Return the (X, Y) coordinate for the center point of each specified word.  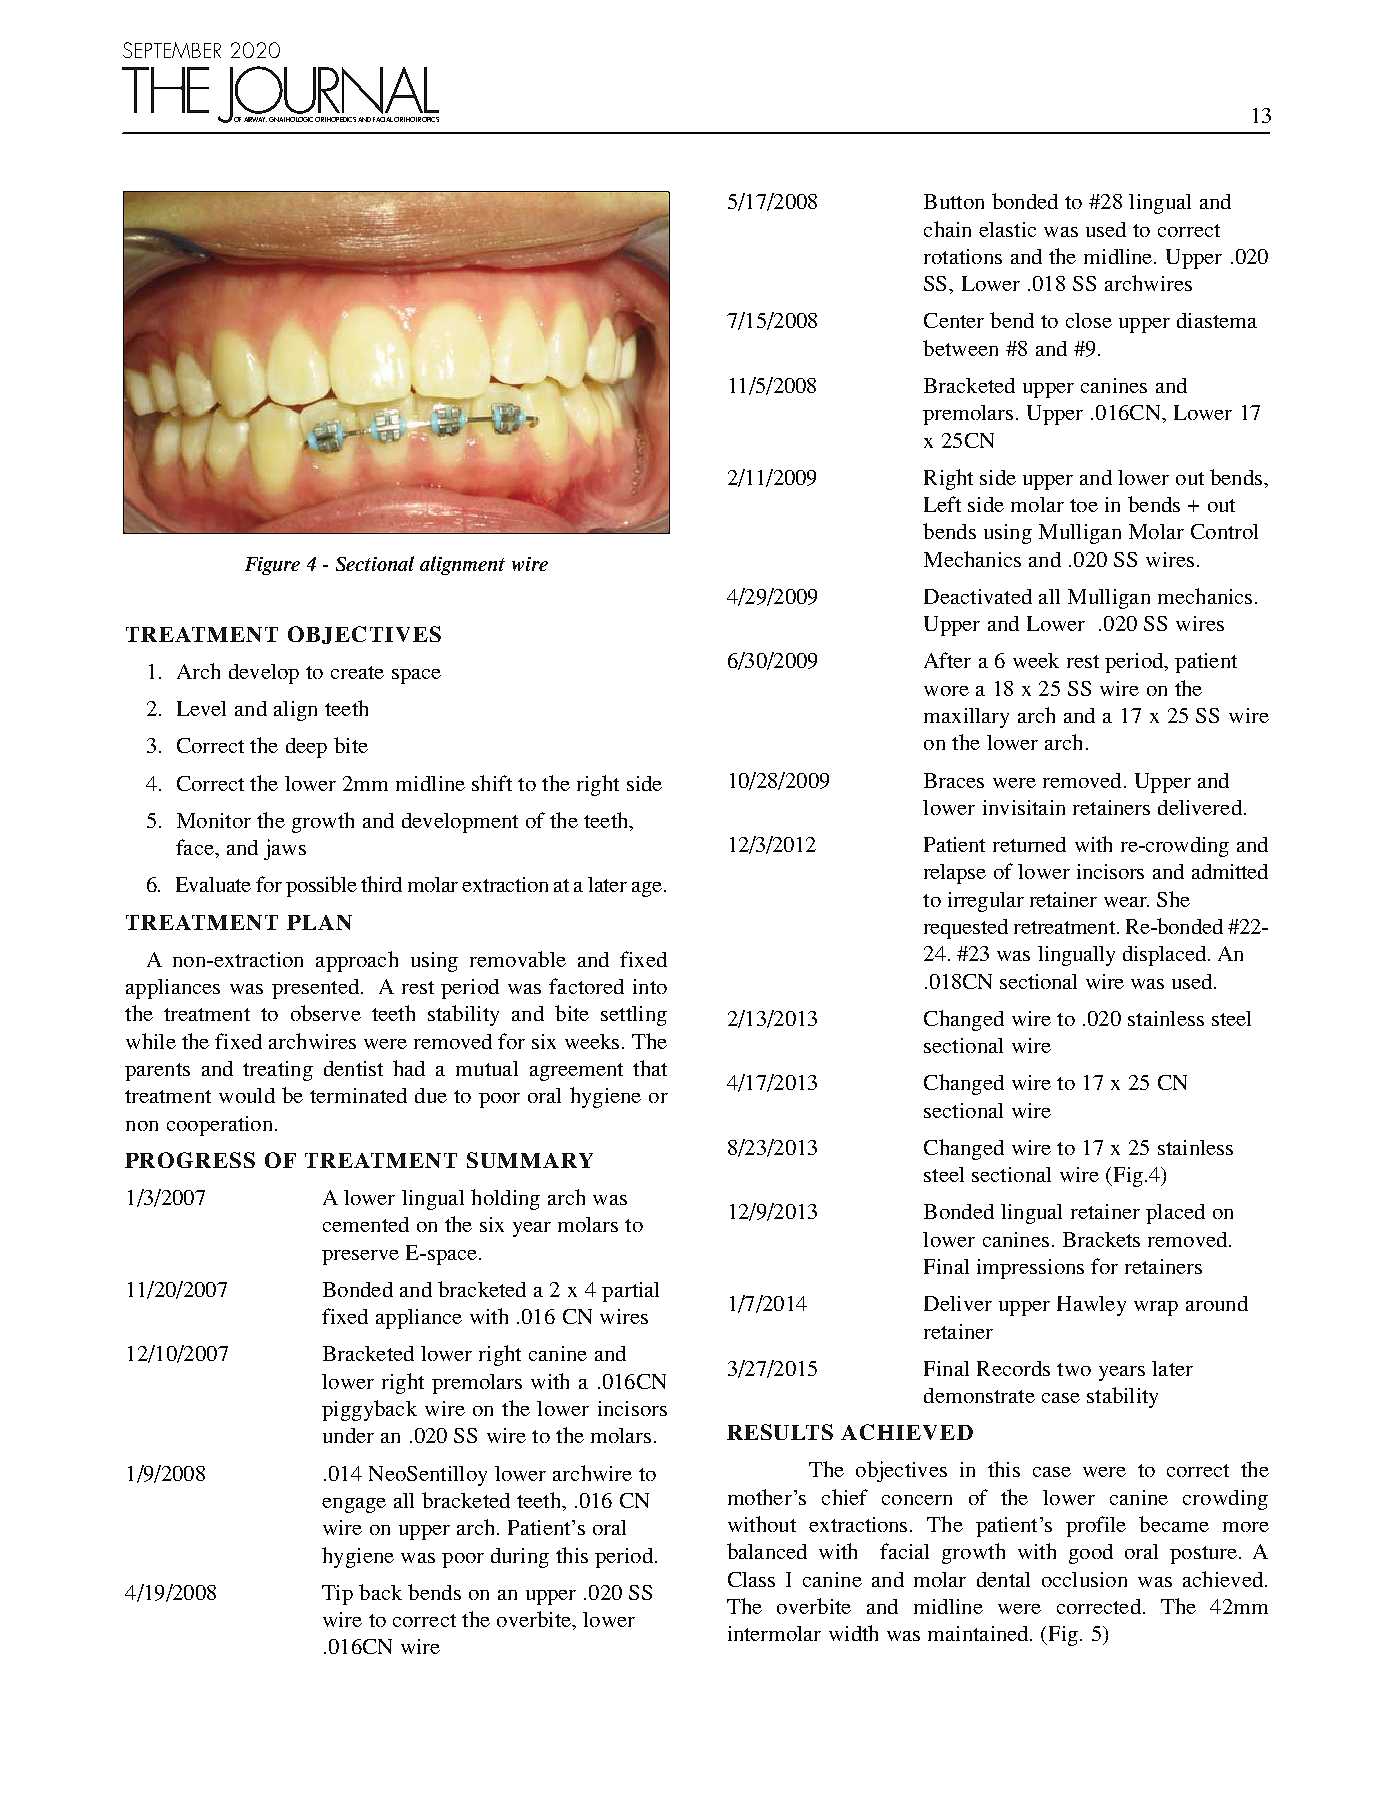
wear (1126, 902)
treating (278, 1071)
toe (1084, 505)
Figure (272, 566)
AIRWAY (255, 119)
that (650, 1068)
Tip (337, 1595)
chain (947, 229)
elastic (1007, 229)
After (947, 660)
